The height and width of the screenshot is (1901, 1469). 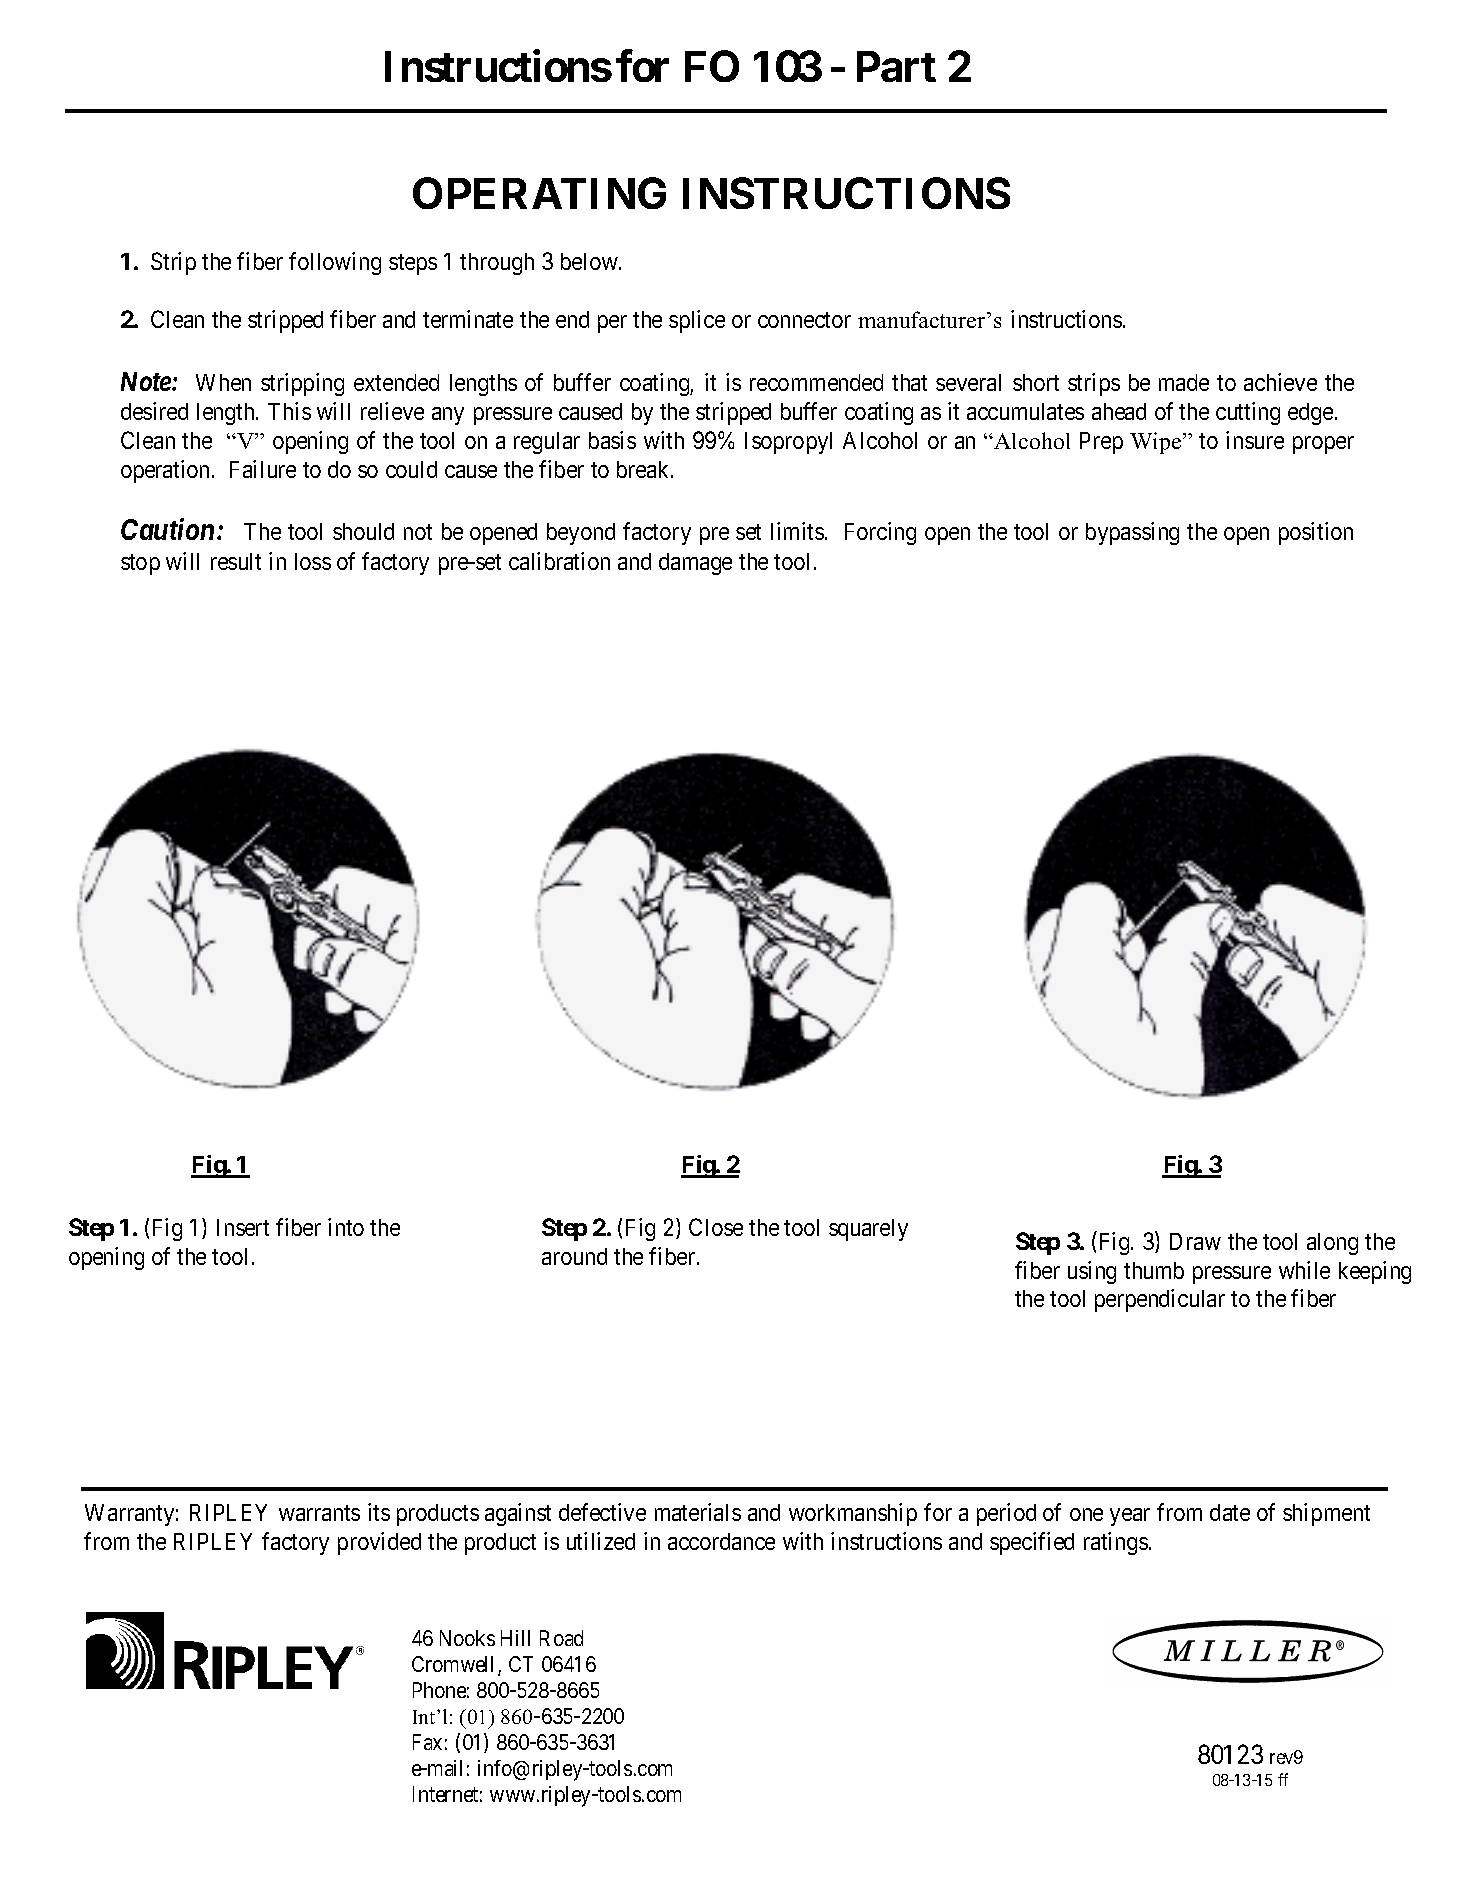 I want to click on accordance, so click(x=721, y=1541).
